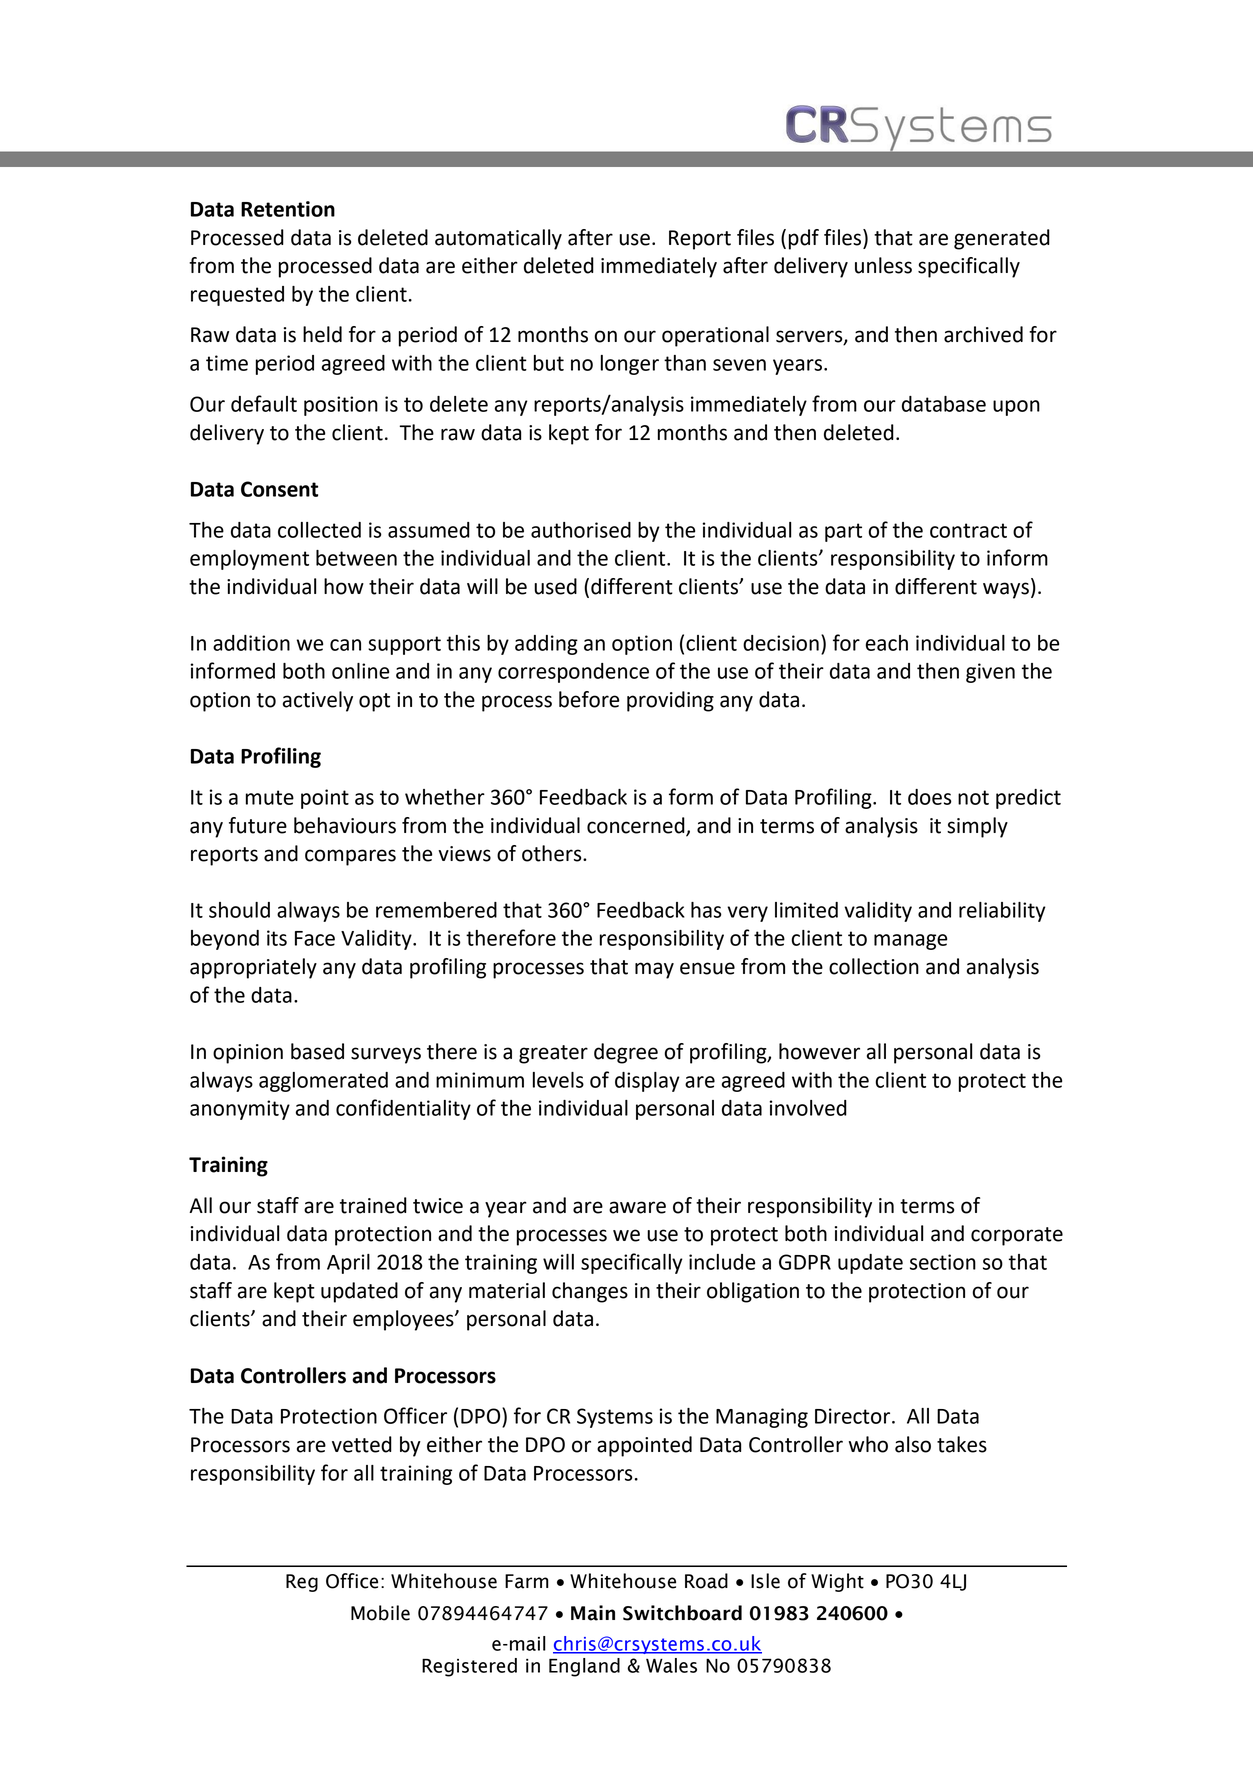 The width and height of the screenshot is (1253, 1773). I want to click on manage, so click(910, 942).
